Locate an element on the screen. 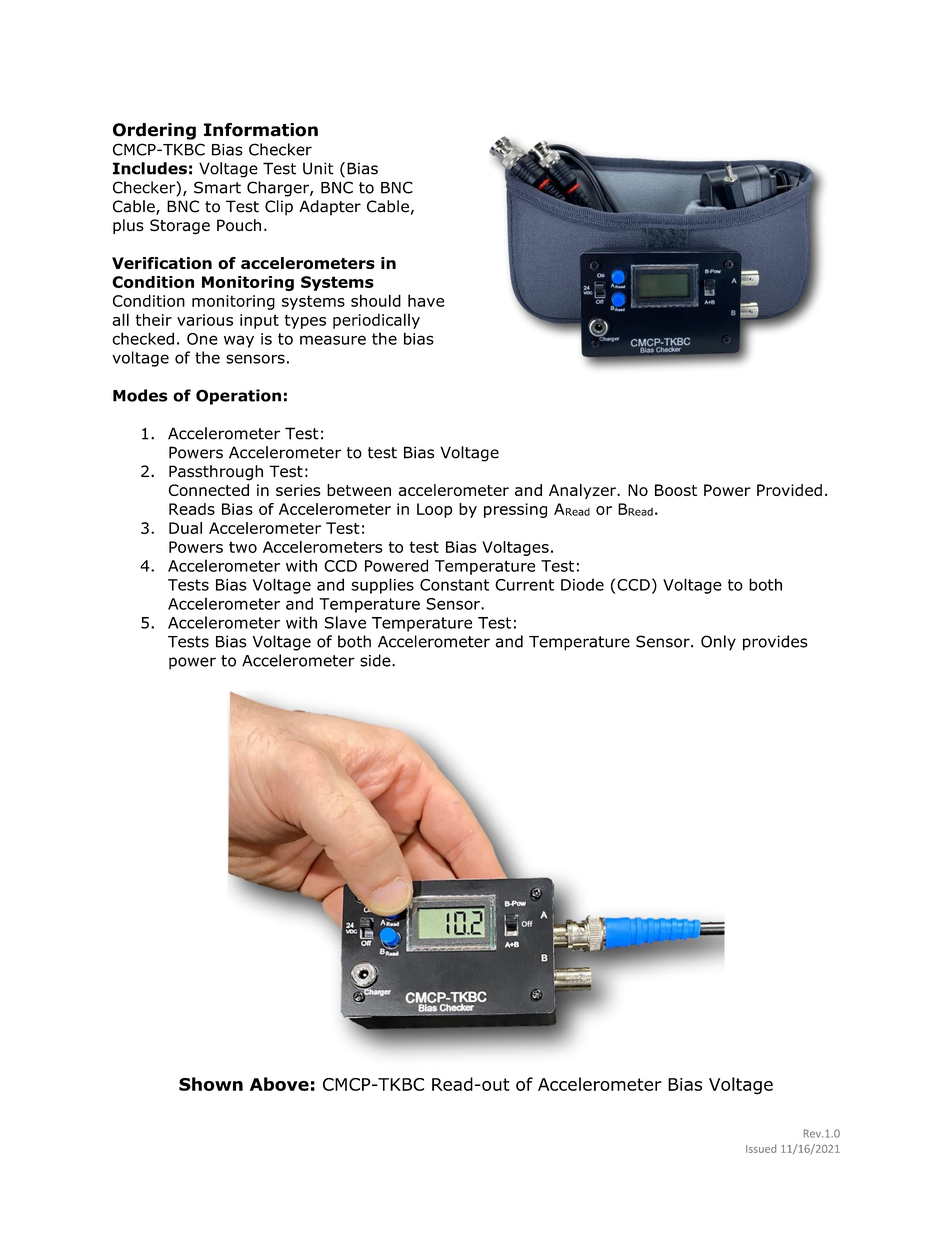  Smart is located at coordinates (217, 187).
